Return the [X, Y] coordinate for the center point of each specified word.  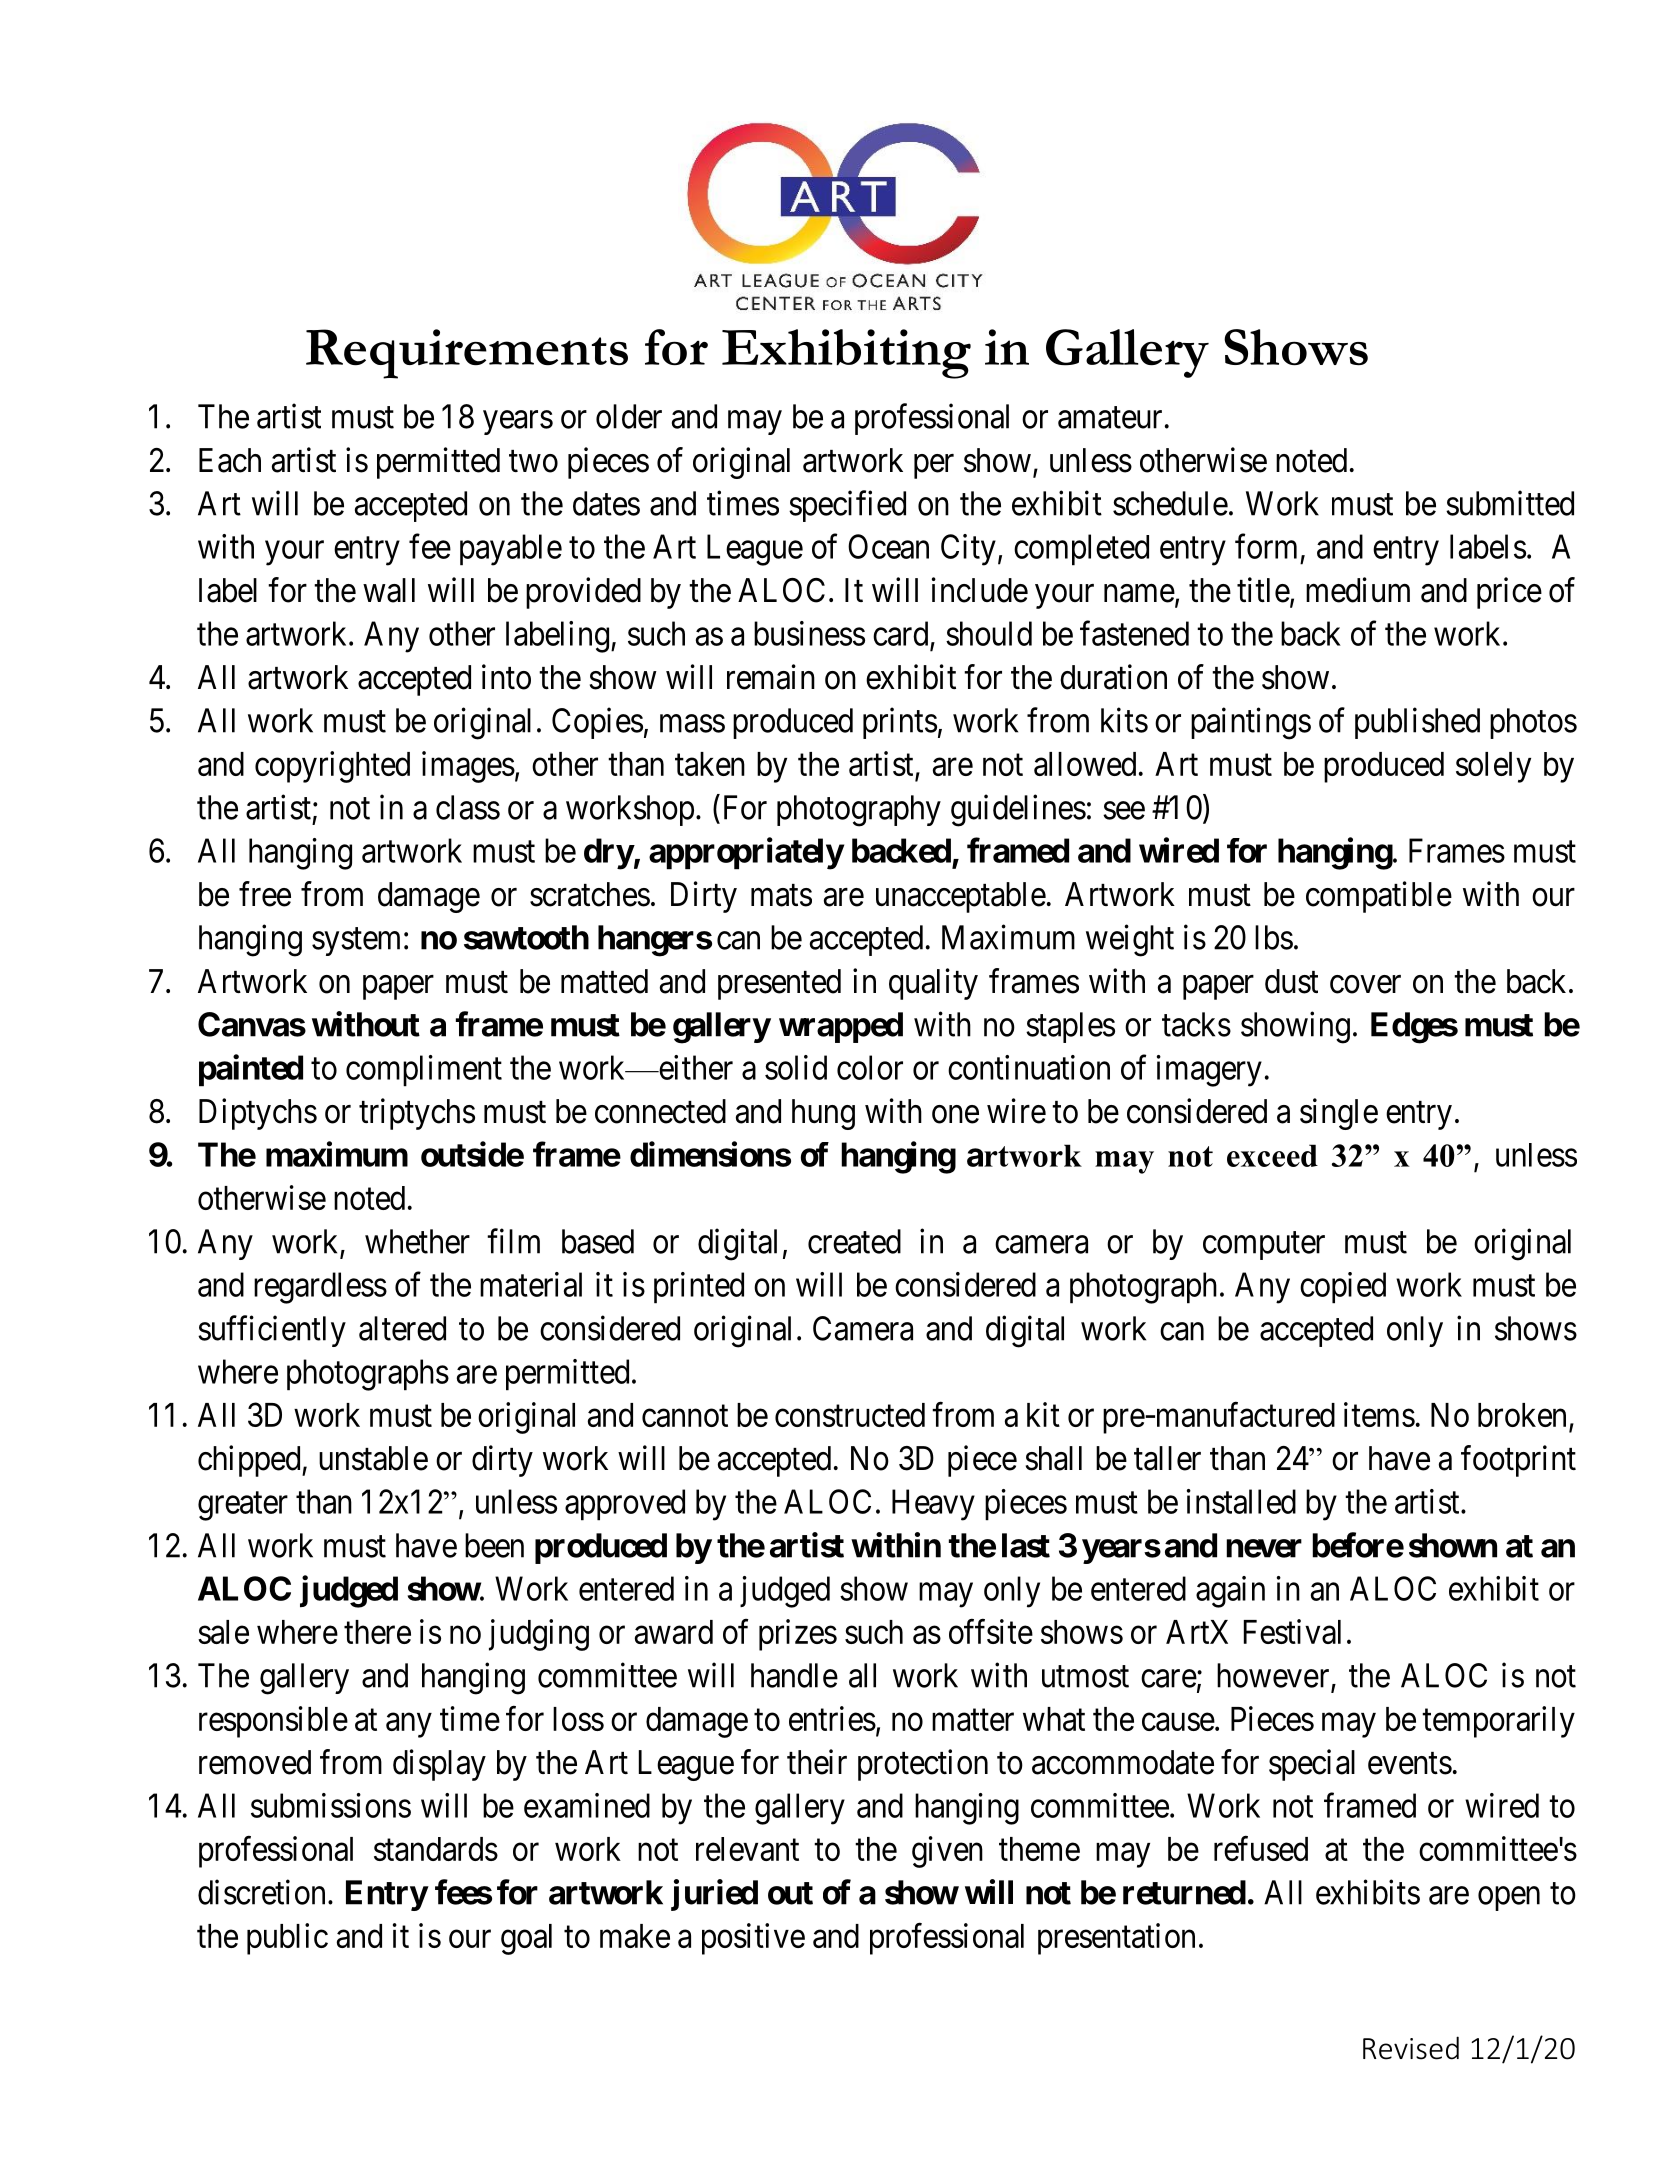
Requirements [467, 354]
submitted [1510, 503]
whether [417, 1241]
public [287, 1939]
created [854, 1241]
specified [847, 506]
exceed [1272, 1155]
